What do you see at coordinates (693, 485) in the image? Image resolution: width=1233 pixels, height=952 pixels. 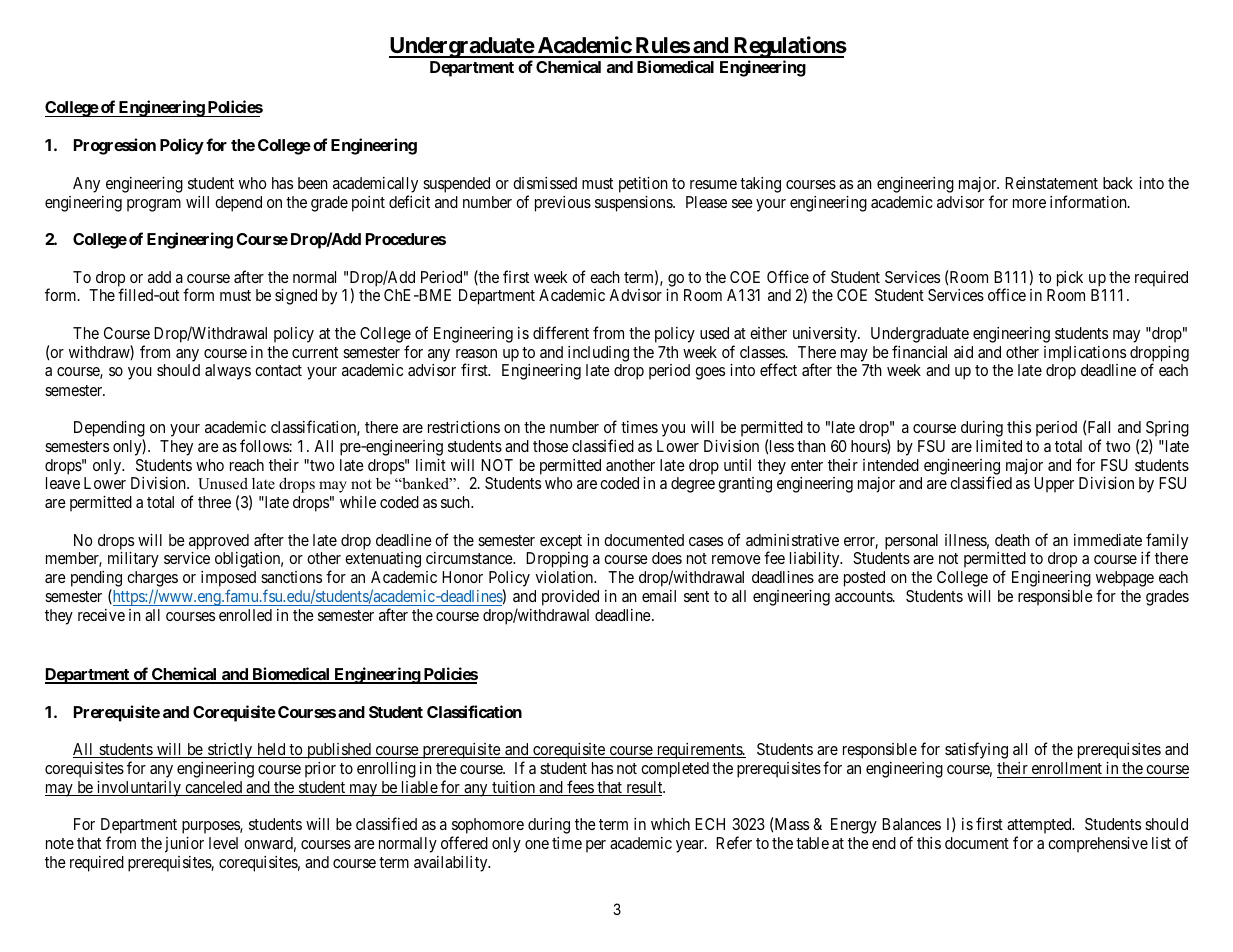 I see `degree` at bounding box center [693, 485].
